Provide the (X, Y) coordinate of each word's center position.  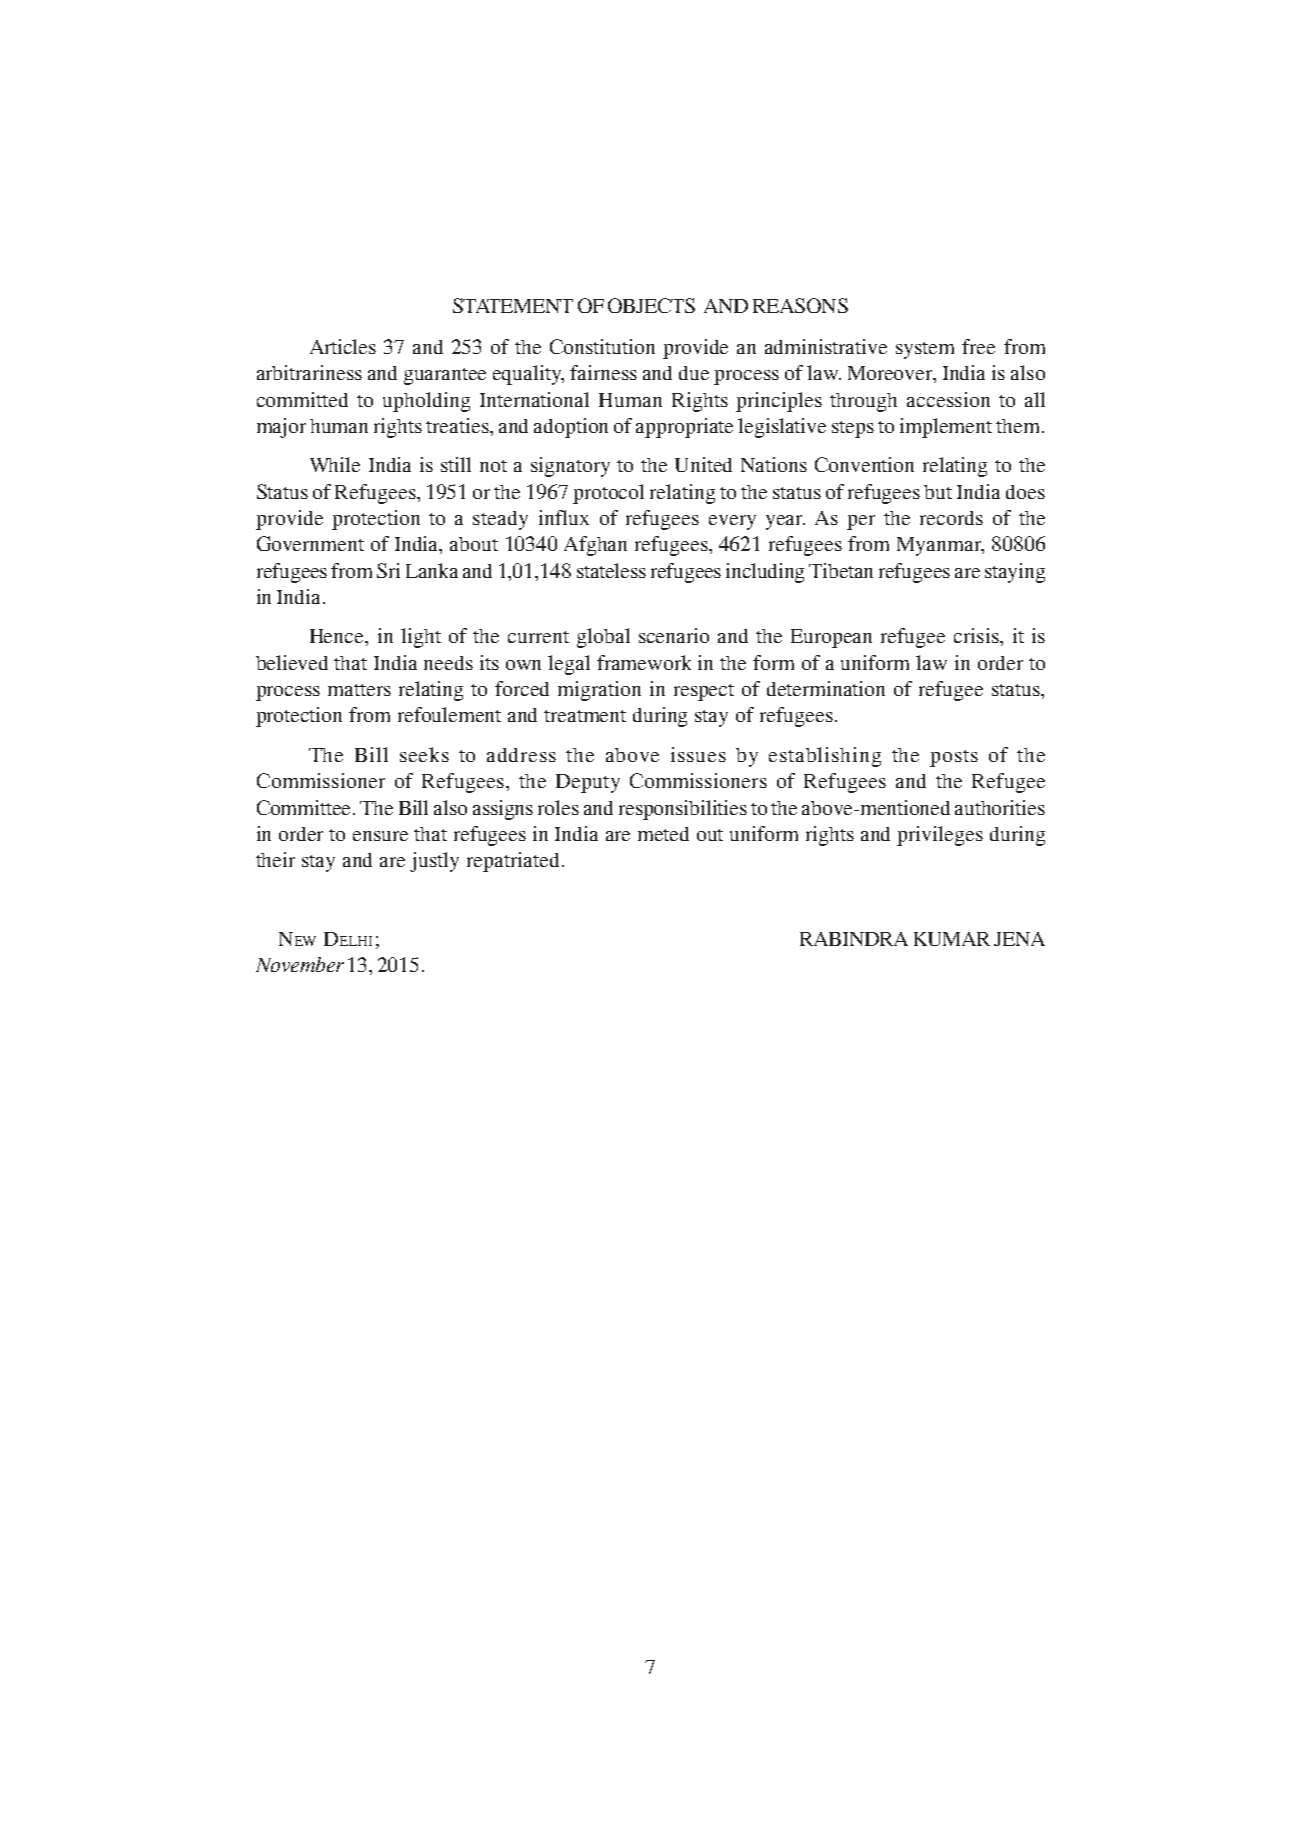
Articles (343, 346)
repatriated (513, 862)
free (978, 346)
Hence (338, 636)
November (300, 964)
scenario (674, 635)
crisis (977, 635)
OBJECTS (651, 305)
